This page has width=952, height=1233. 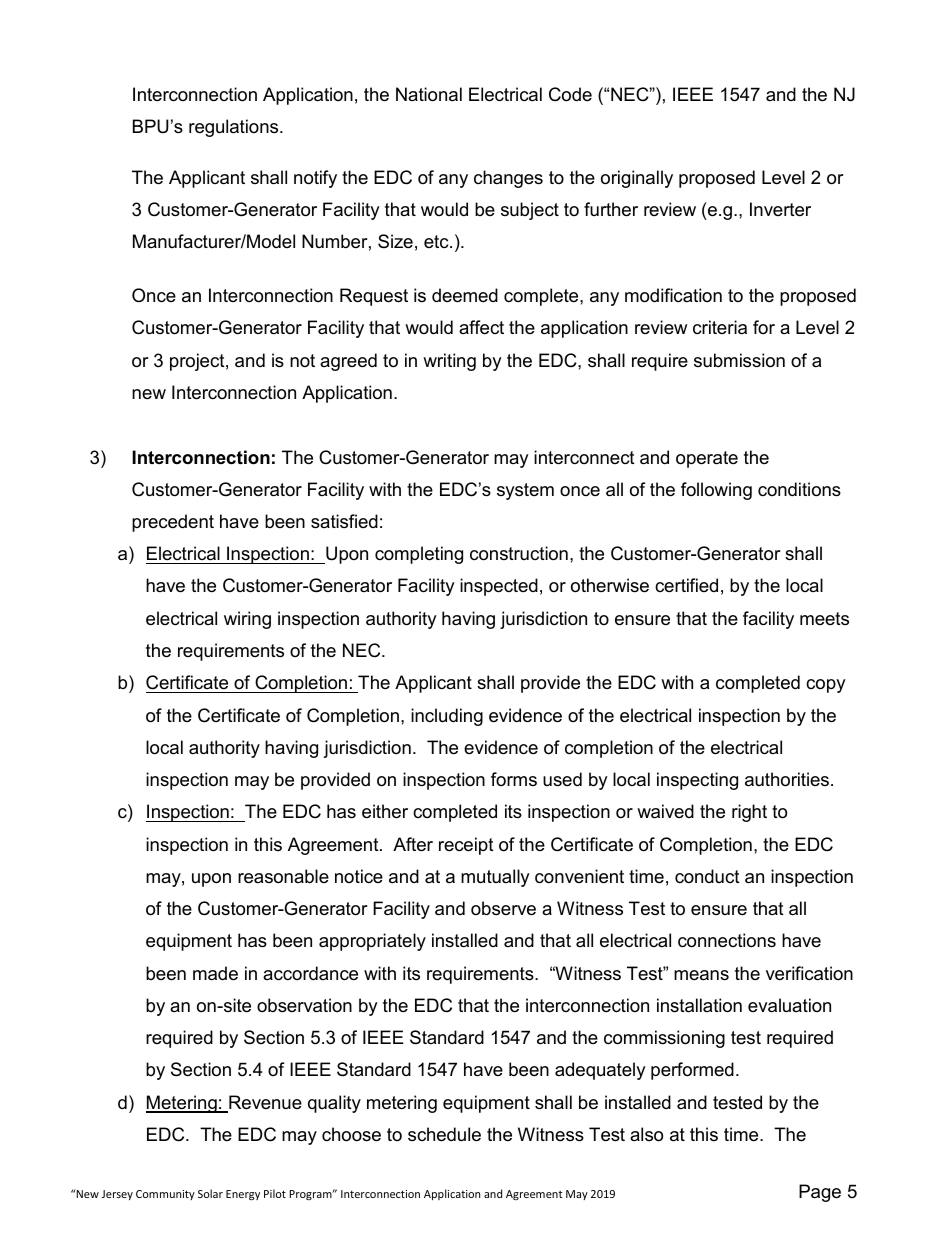 What do you see at coordinates (283, 876) in the page?
I see `reasonable` at bounding box center [283, 876].
